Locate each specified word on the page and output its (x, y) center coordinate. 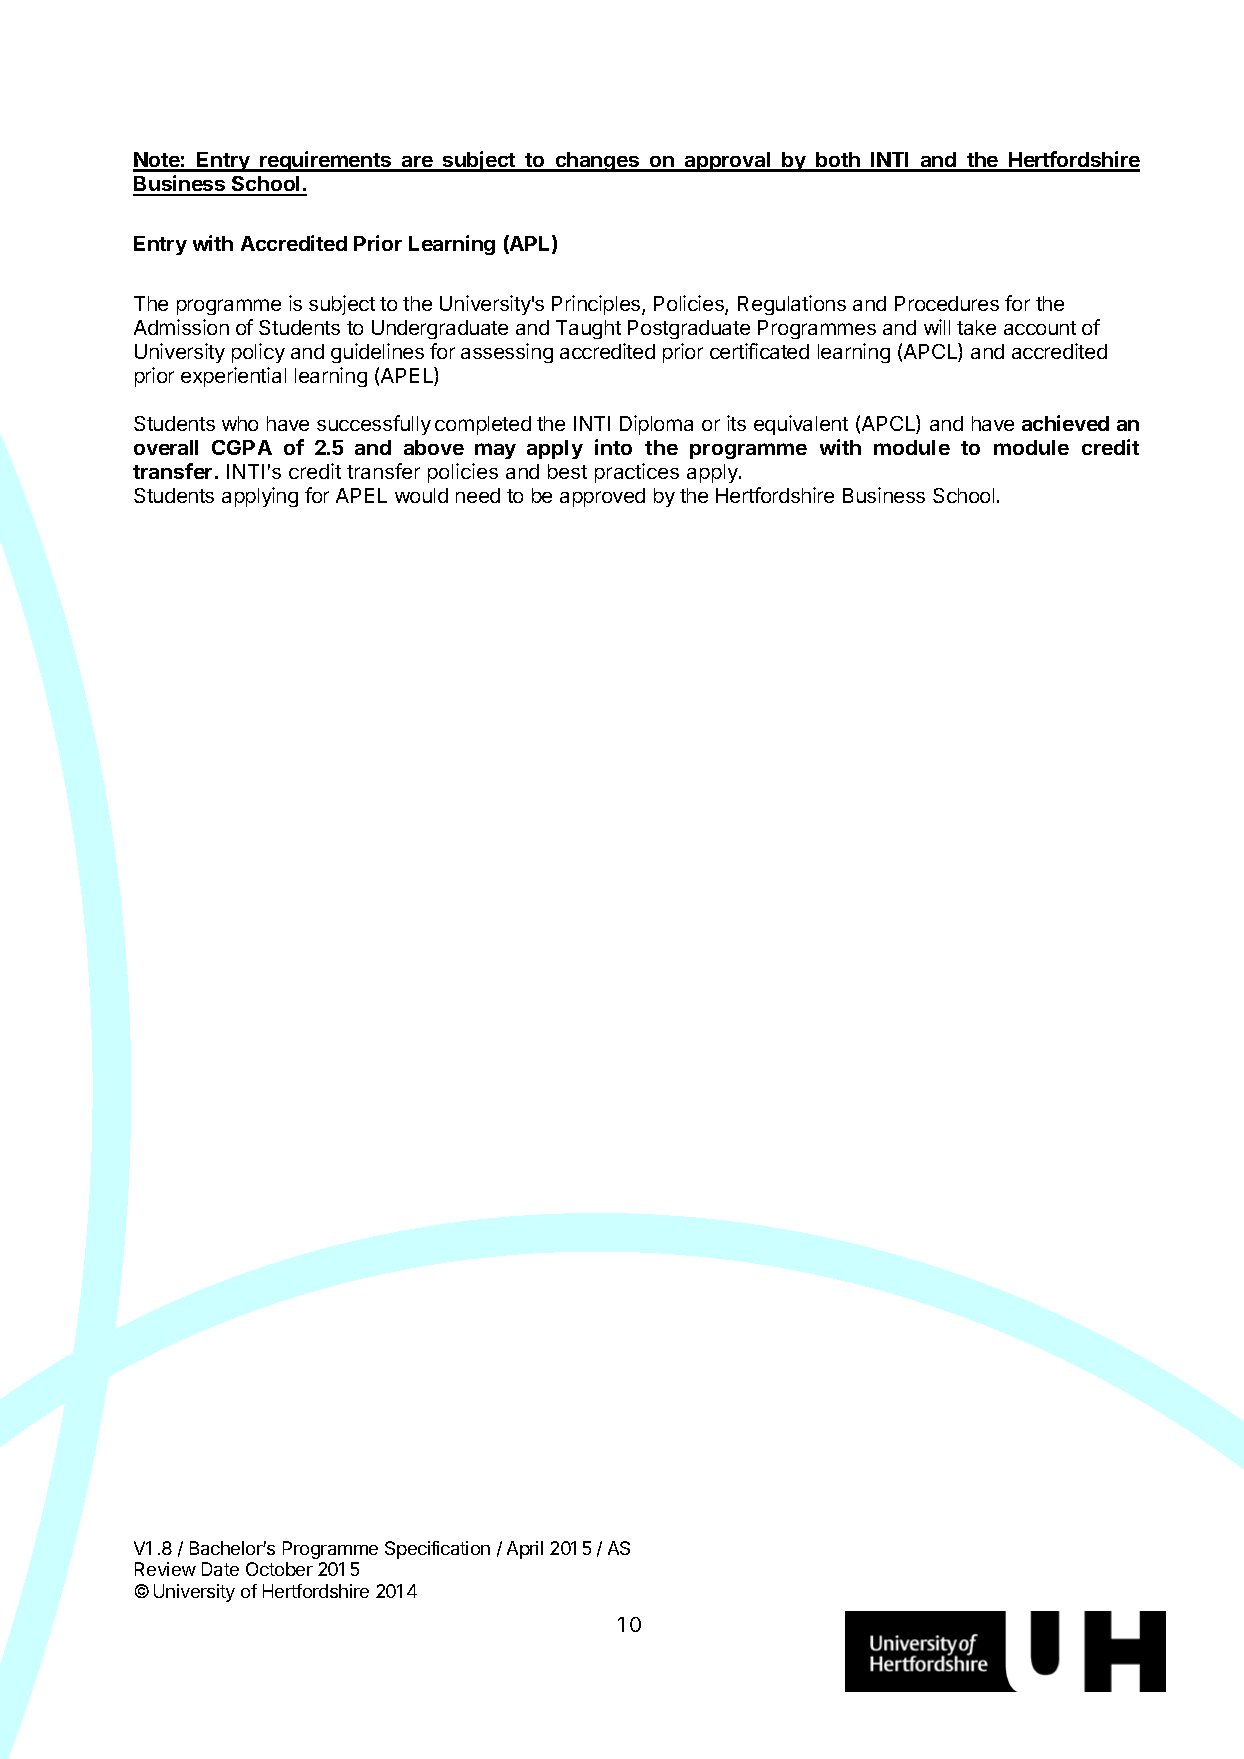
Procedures (947, 303)
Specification (437, 1550)
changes (597, 162)
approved (602, 497)
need (478, 495)
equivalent (801, 425)
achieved (1065, 423)
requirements (326, 161)
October (279, 1569)
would (421, 495)
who (240, 423)
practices (637, 473)
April (525, 1550)
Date (220, 1569)
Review (165, 1569)
